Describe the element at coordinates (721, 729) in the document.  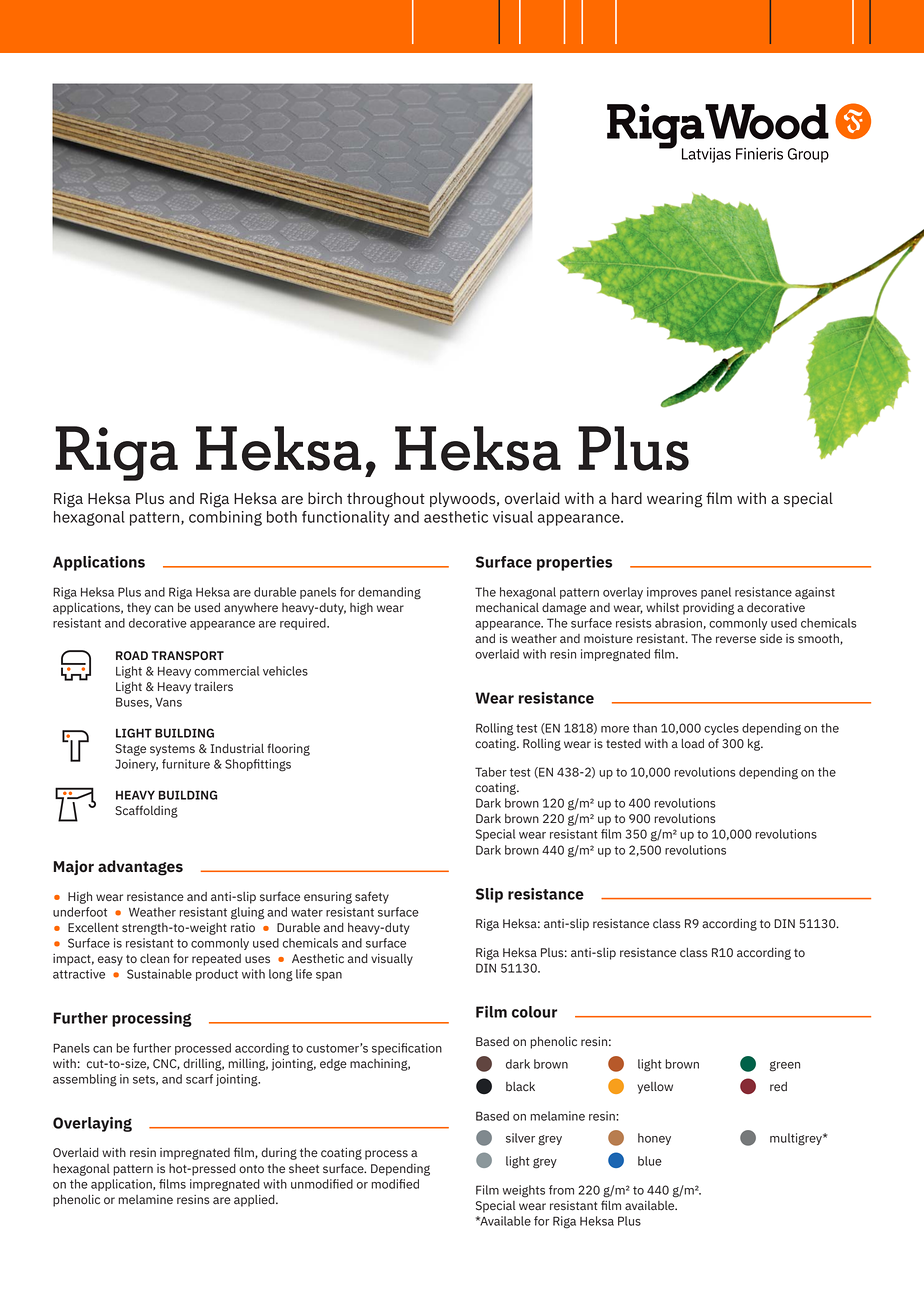
I see `cycles` at that location.
